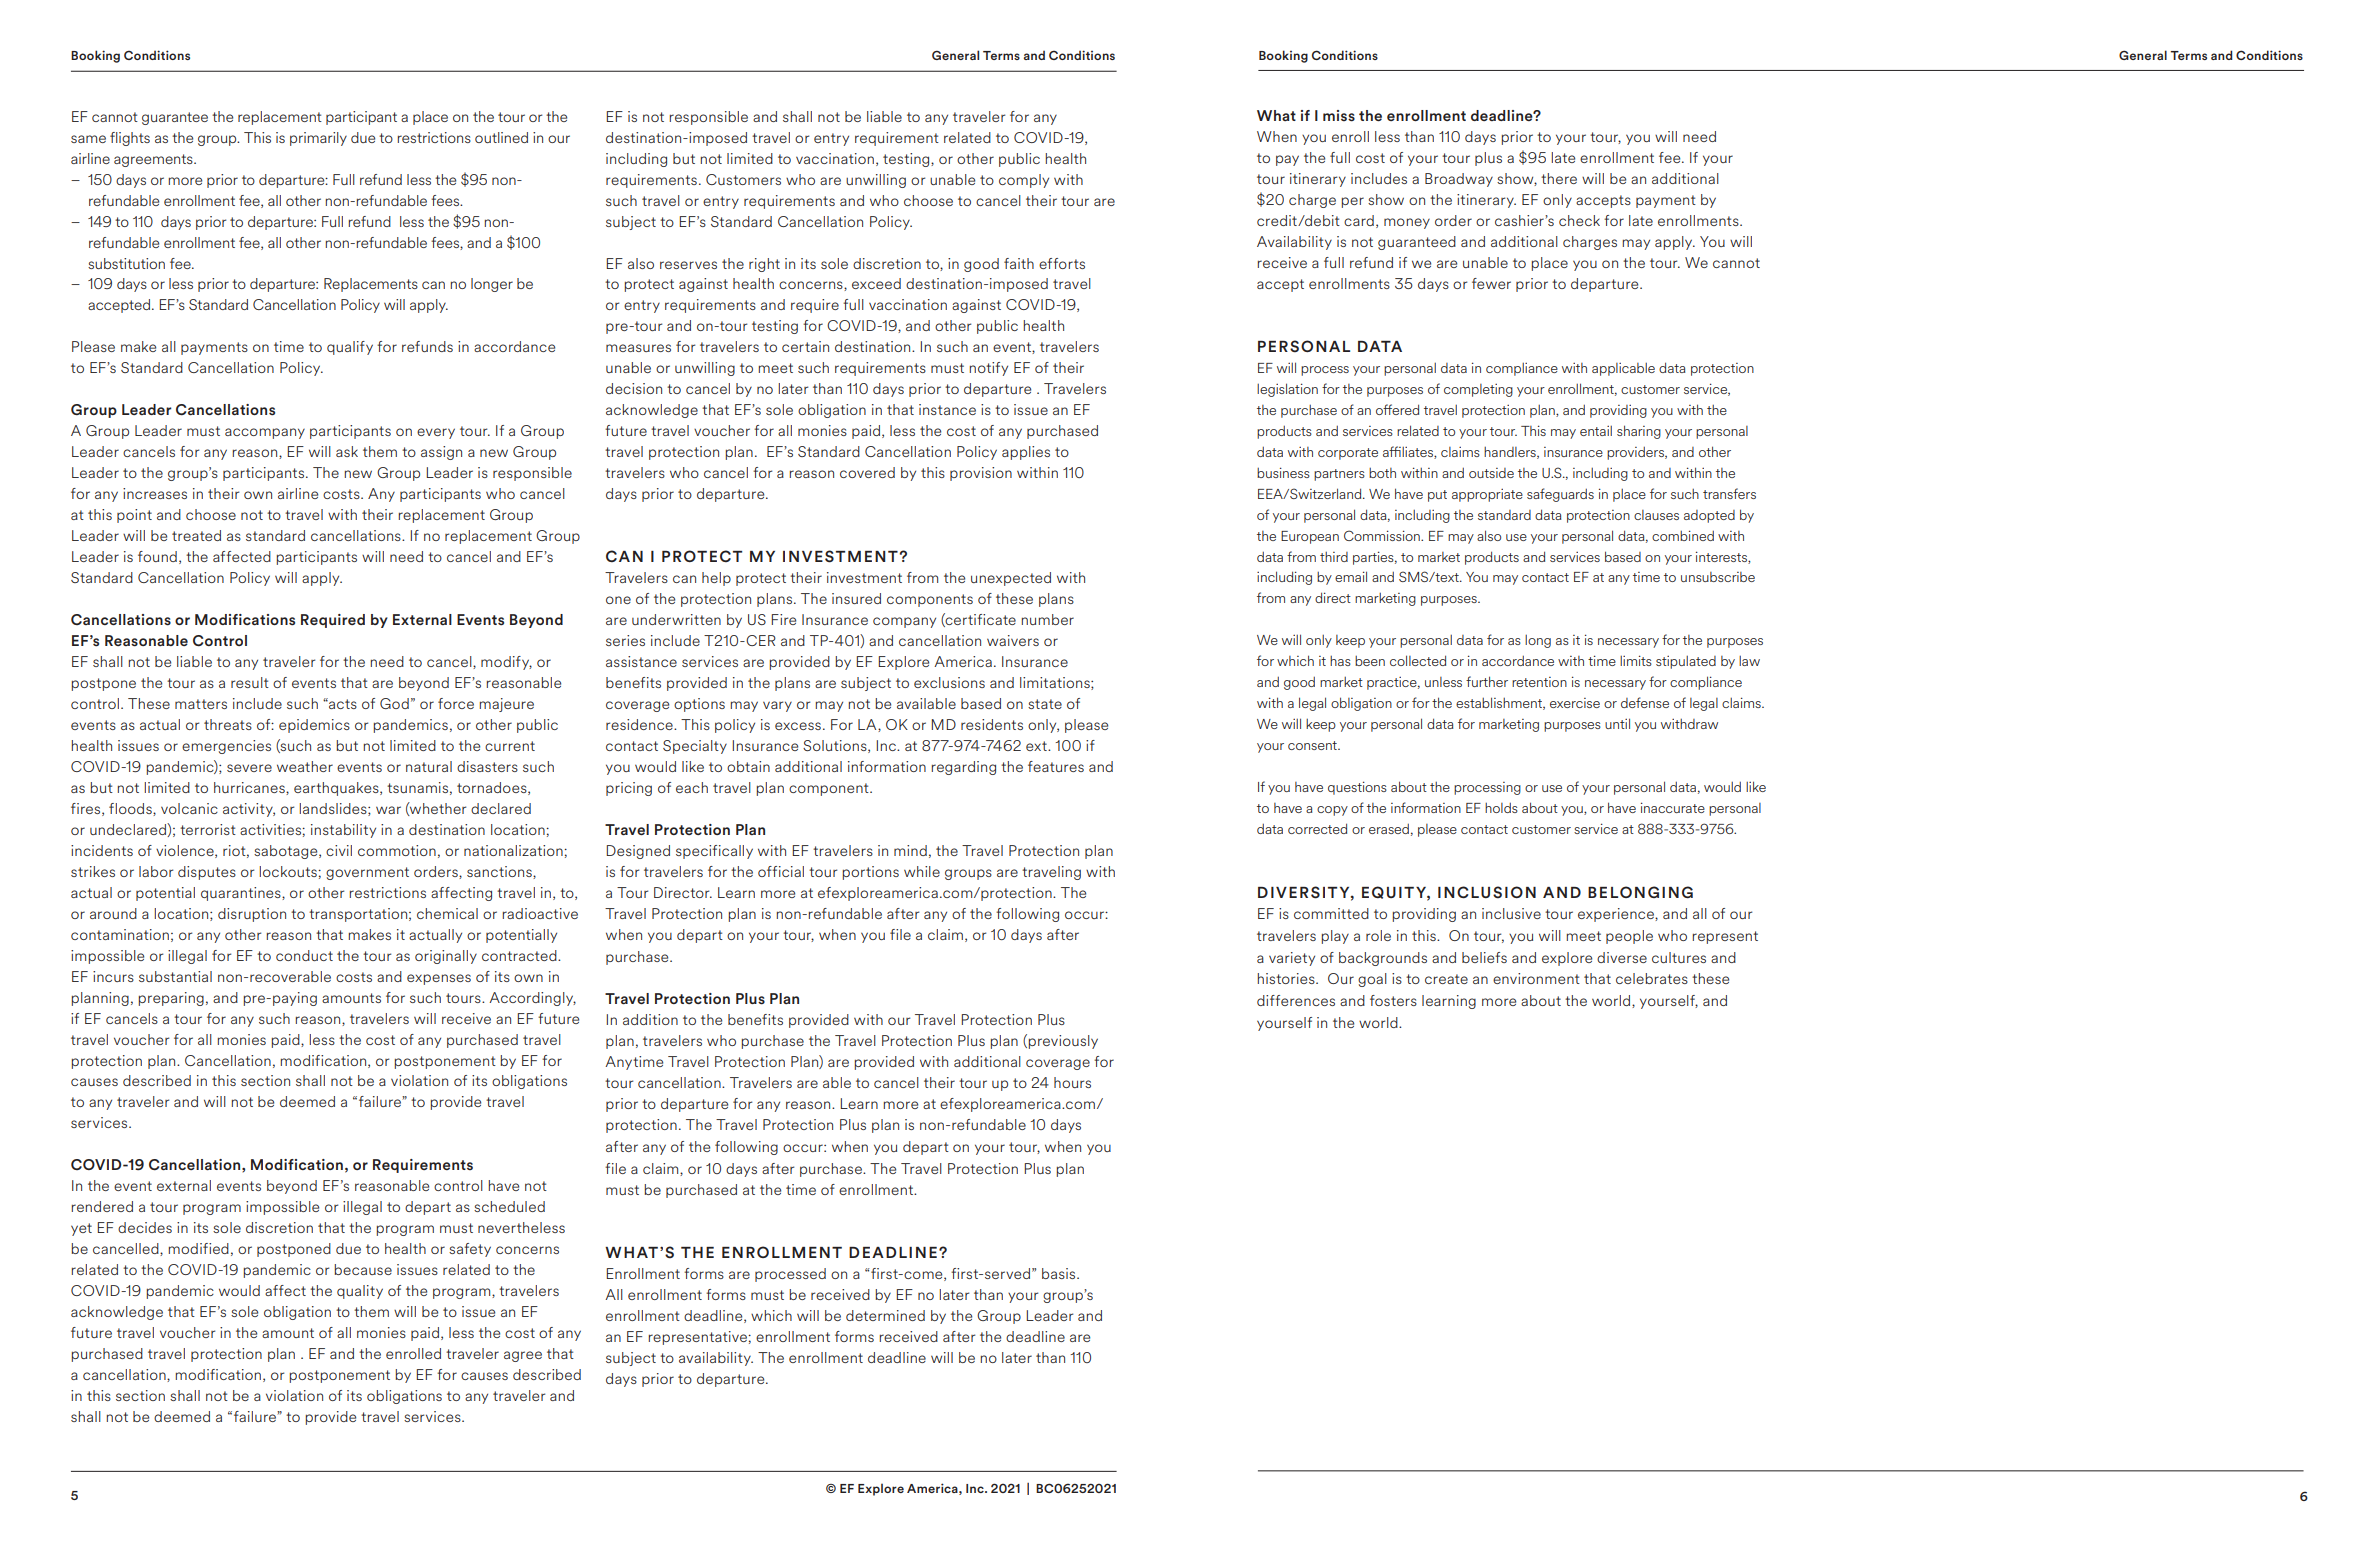  Describe the element at coordinates (1617, 723) in the document. I see `until` at that location.
